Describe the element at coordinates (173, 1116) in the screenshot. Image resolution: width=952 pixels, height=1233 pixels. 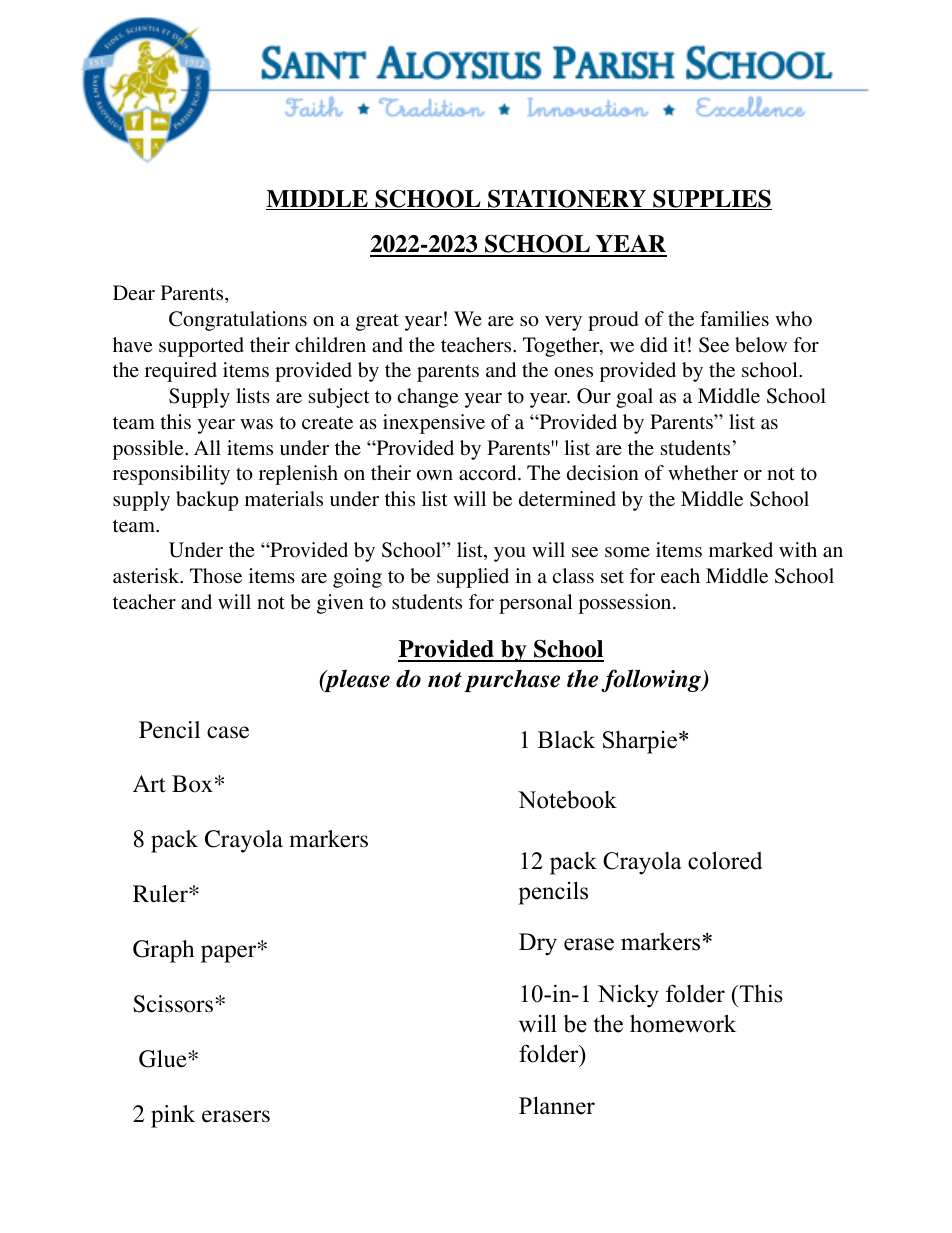
I see `pink` at that location.
